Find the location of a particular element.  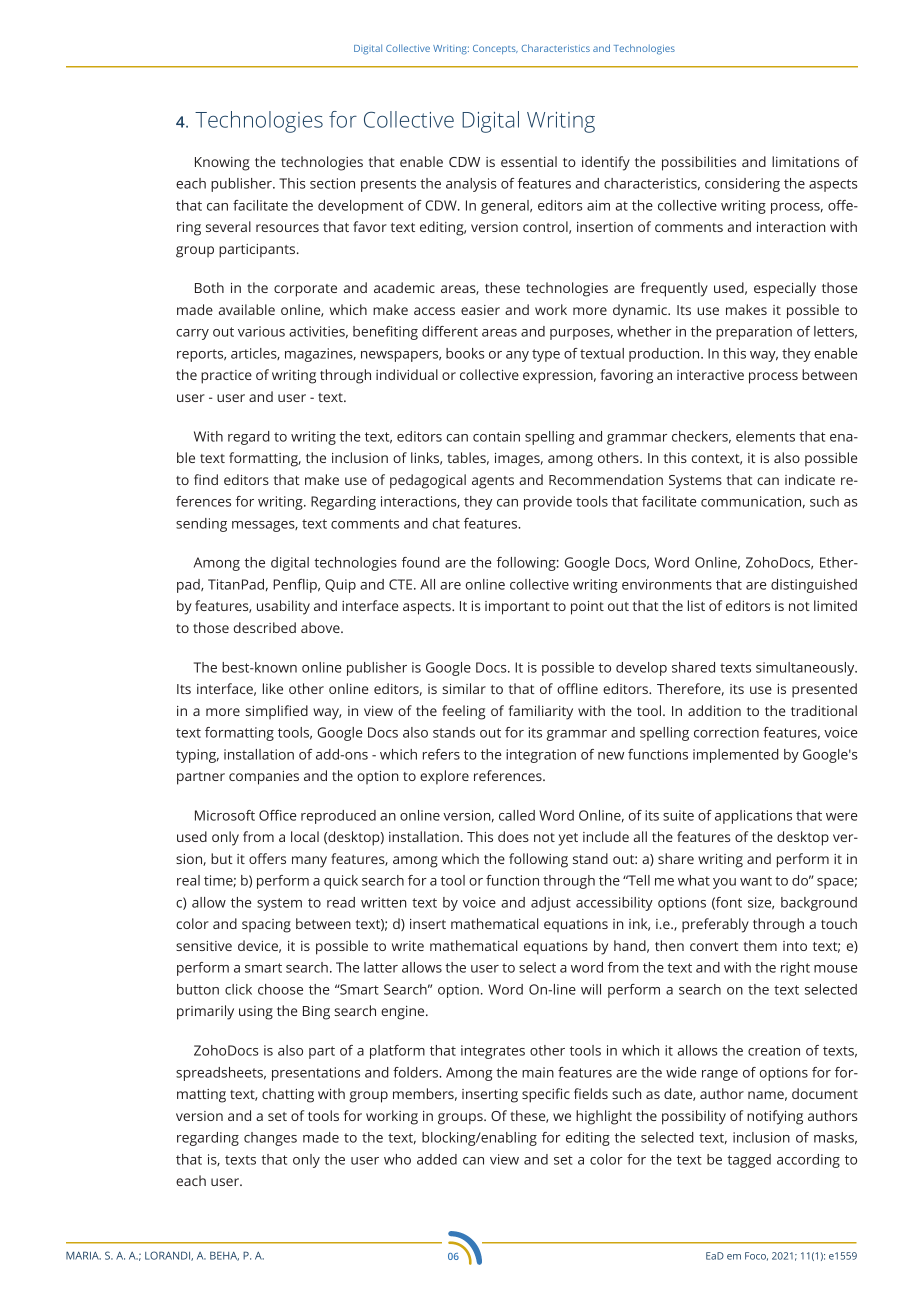

Knowing is located at coordinates (222, 164).
